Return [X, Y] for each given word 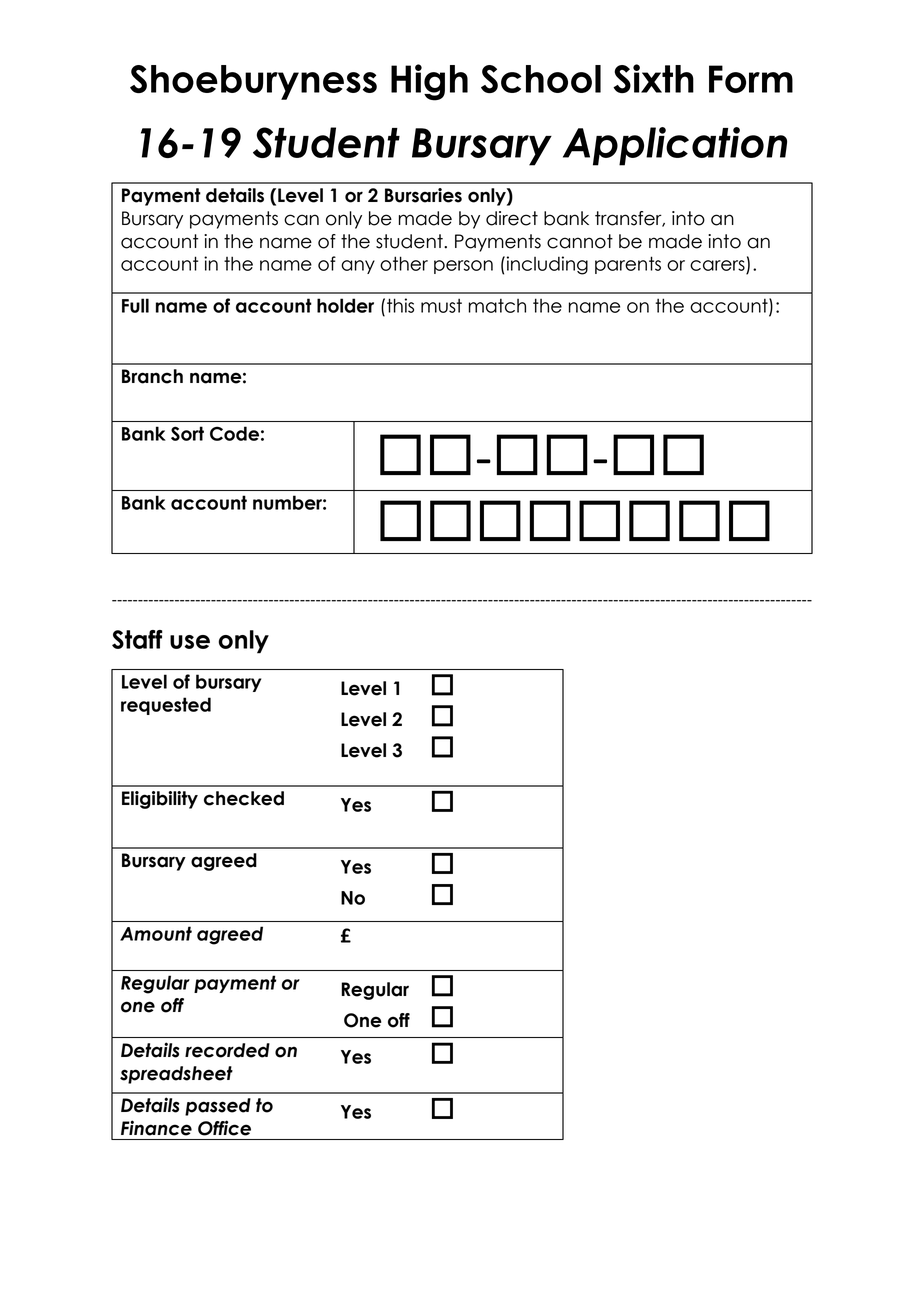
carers [717, 265]
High [429, 82]
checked [244, 798]
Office [224, 1128]
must [441, 305]
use [190, 642]
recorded [227, 1050]
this [400, 305]
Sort [187, 433]
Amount [156, 933]
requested [166, 706]
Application [675, 146]
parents [628, 265]
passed [218, 1107]
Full [135, 305]
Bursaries [423, 195]
